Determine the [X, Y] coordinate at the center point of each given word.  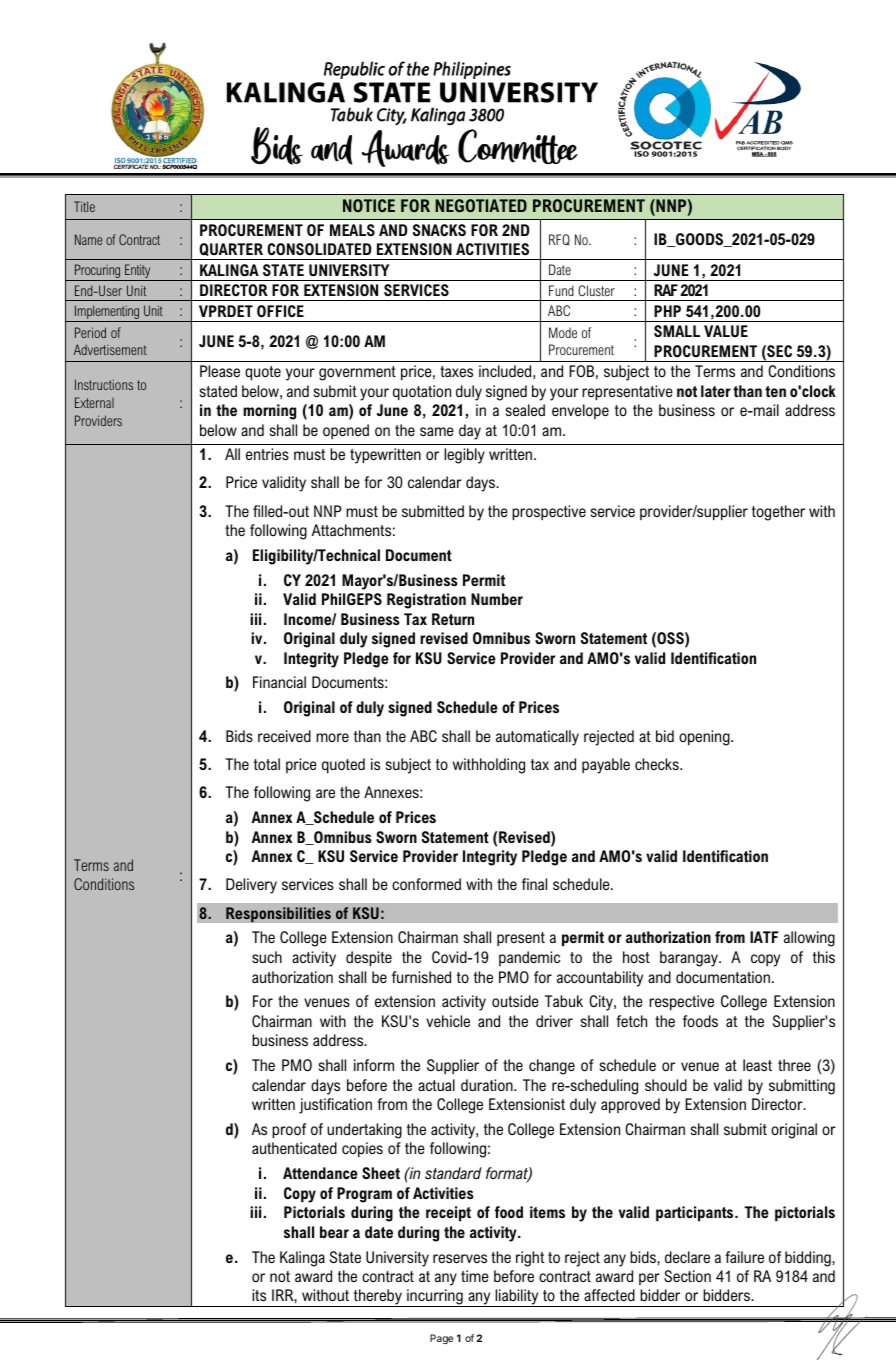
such [267, 957]
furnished [421, 977]
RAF [666, 290]
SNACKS [439, 230]
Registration [426, 601]
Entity [138, 272]
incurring [435, 1298]
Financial [279, 682]
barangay [690, 959]
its [259, 1295]
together [778, 513]
